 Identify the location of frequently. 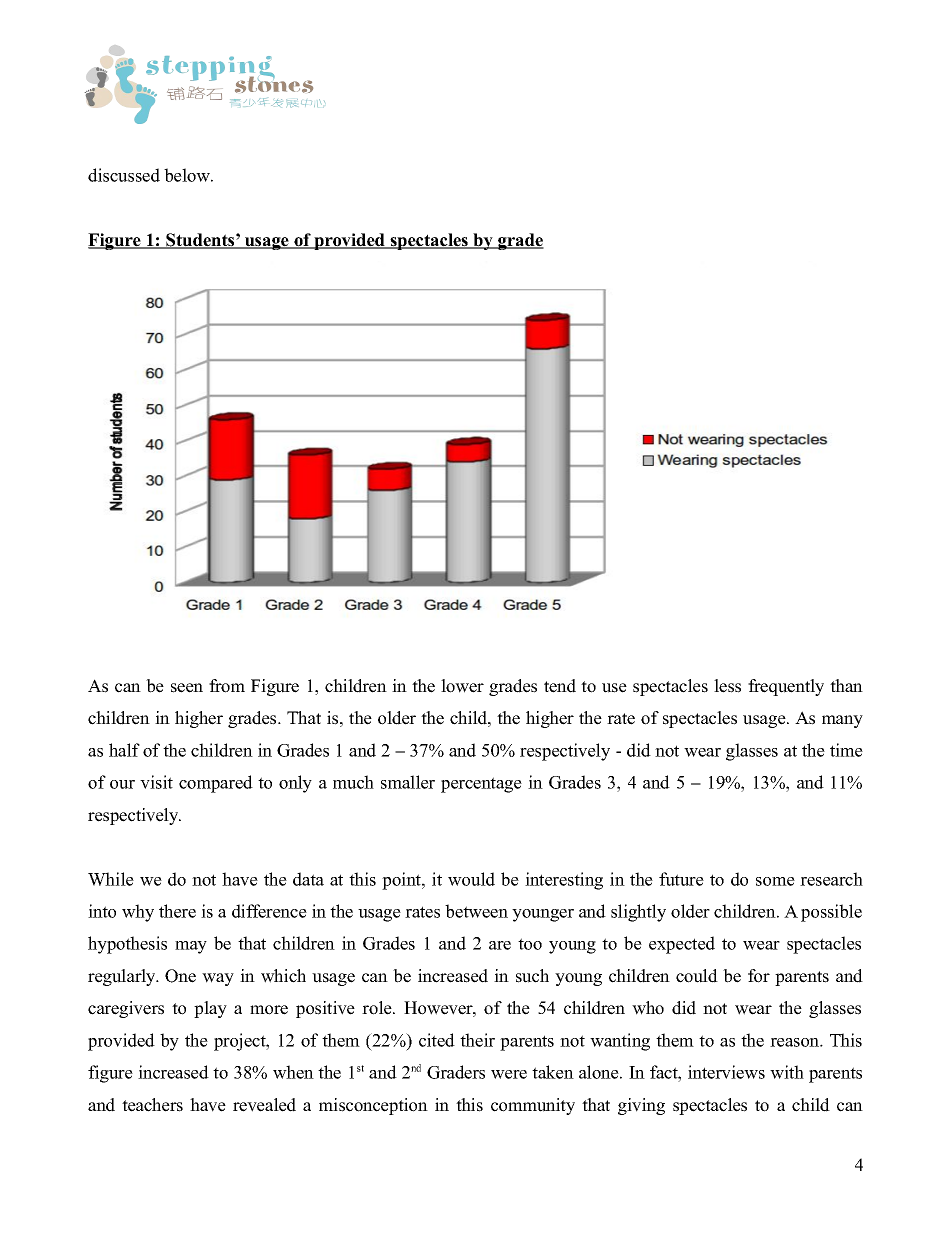
(786, 687).
